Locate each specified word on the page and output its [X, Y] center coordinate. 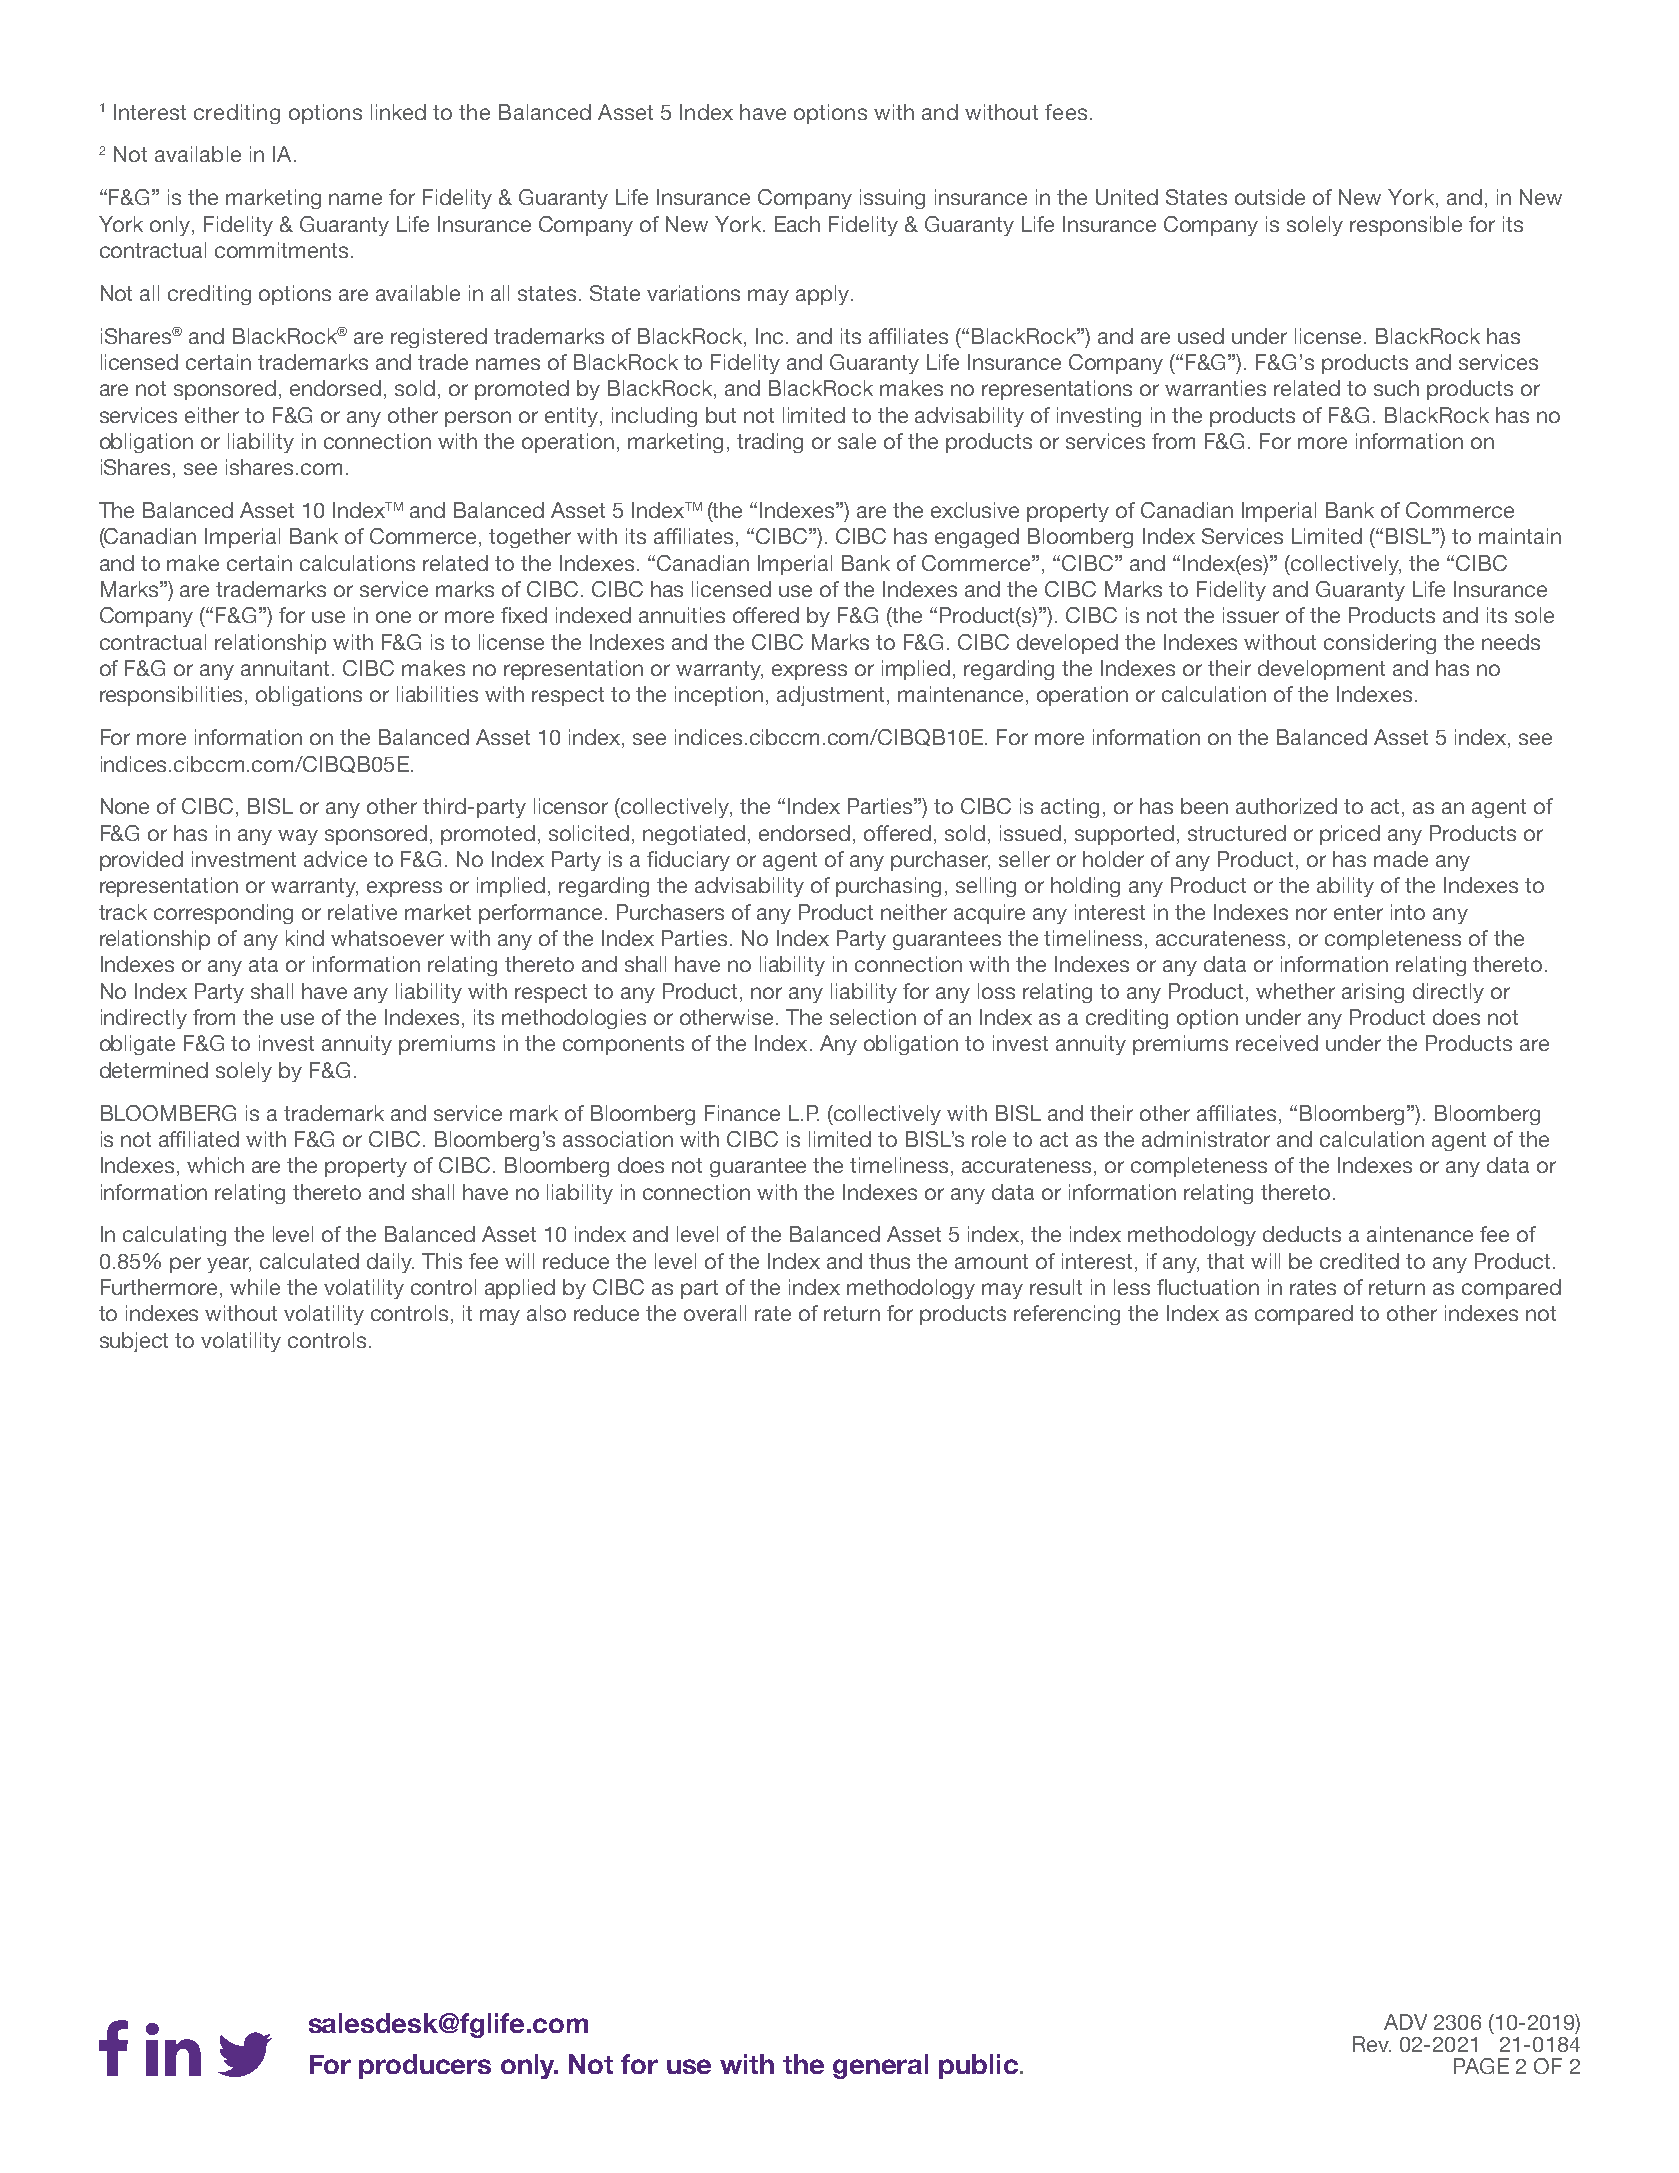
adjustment [832, 696]
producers [425, 2066]
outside [1270, 197]
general [880, 2066]
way [298, 837]
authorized [1286, 806]
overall [715, 1313]
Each [797, 224]
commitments [281, 250]
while [255, 1287]
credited [1359, 1261]
